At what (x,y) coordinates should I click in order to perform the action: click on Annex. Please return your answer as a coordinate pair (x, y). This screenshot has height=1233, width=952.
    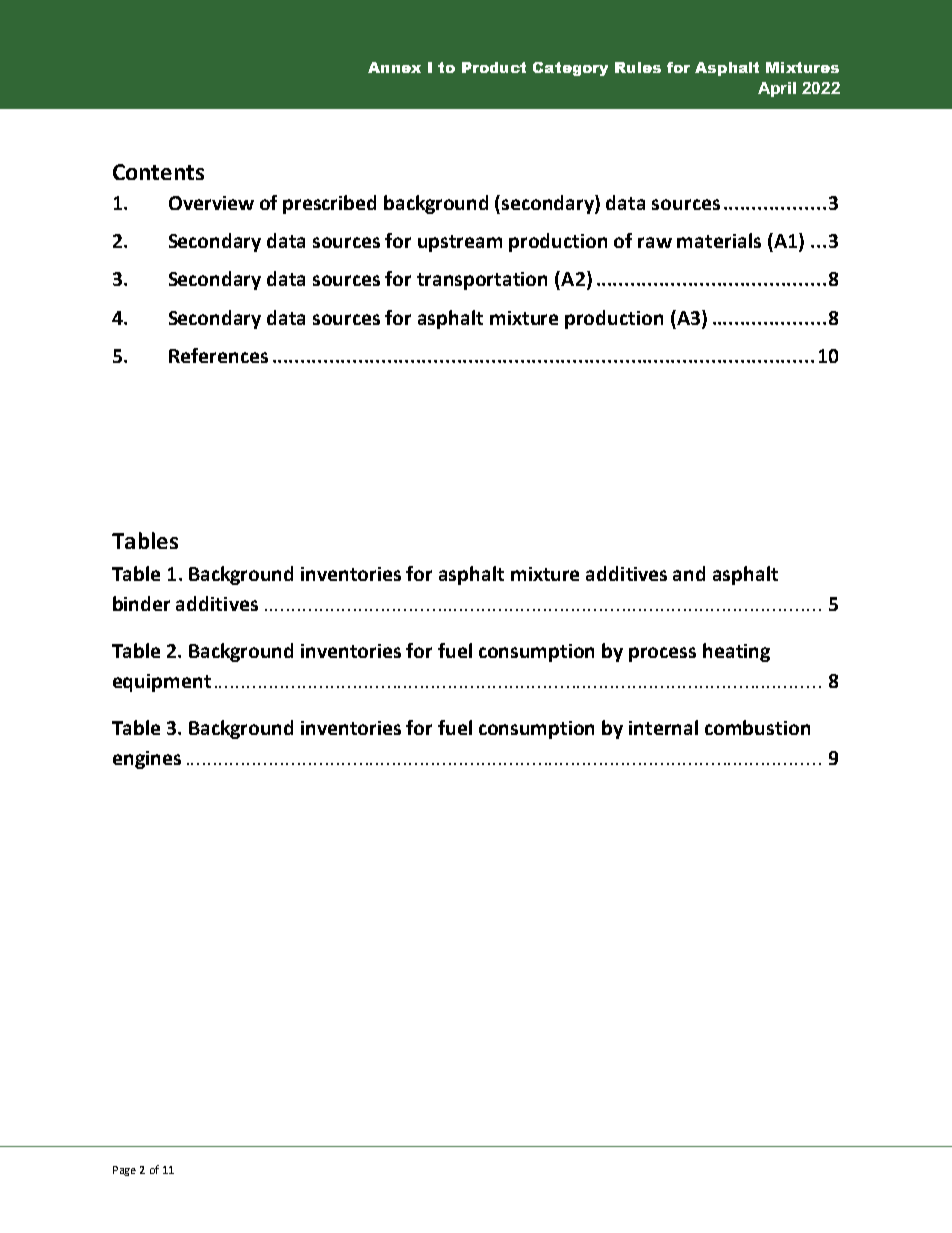
    Looking at the image, I should click on (394, 67).
